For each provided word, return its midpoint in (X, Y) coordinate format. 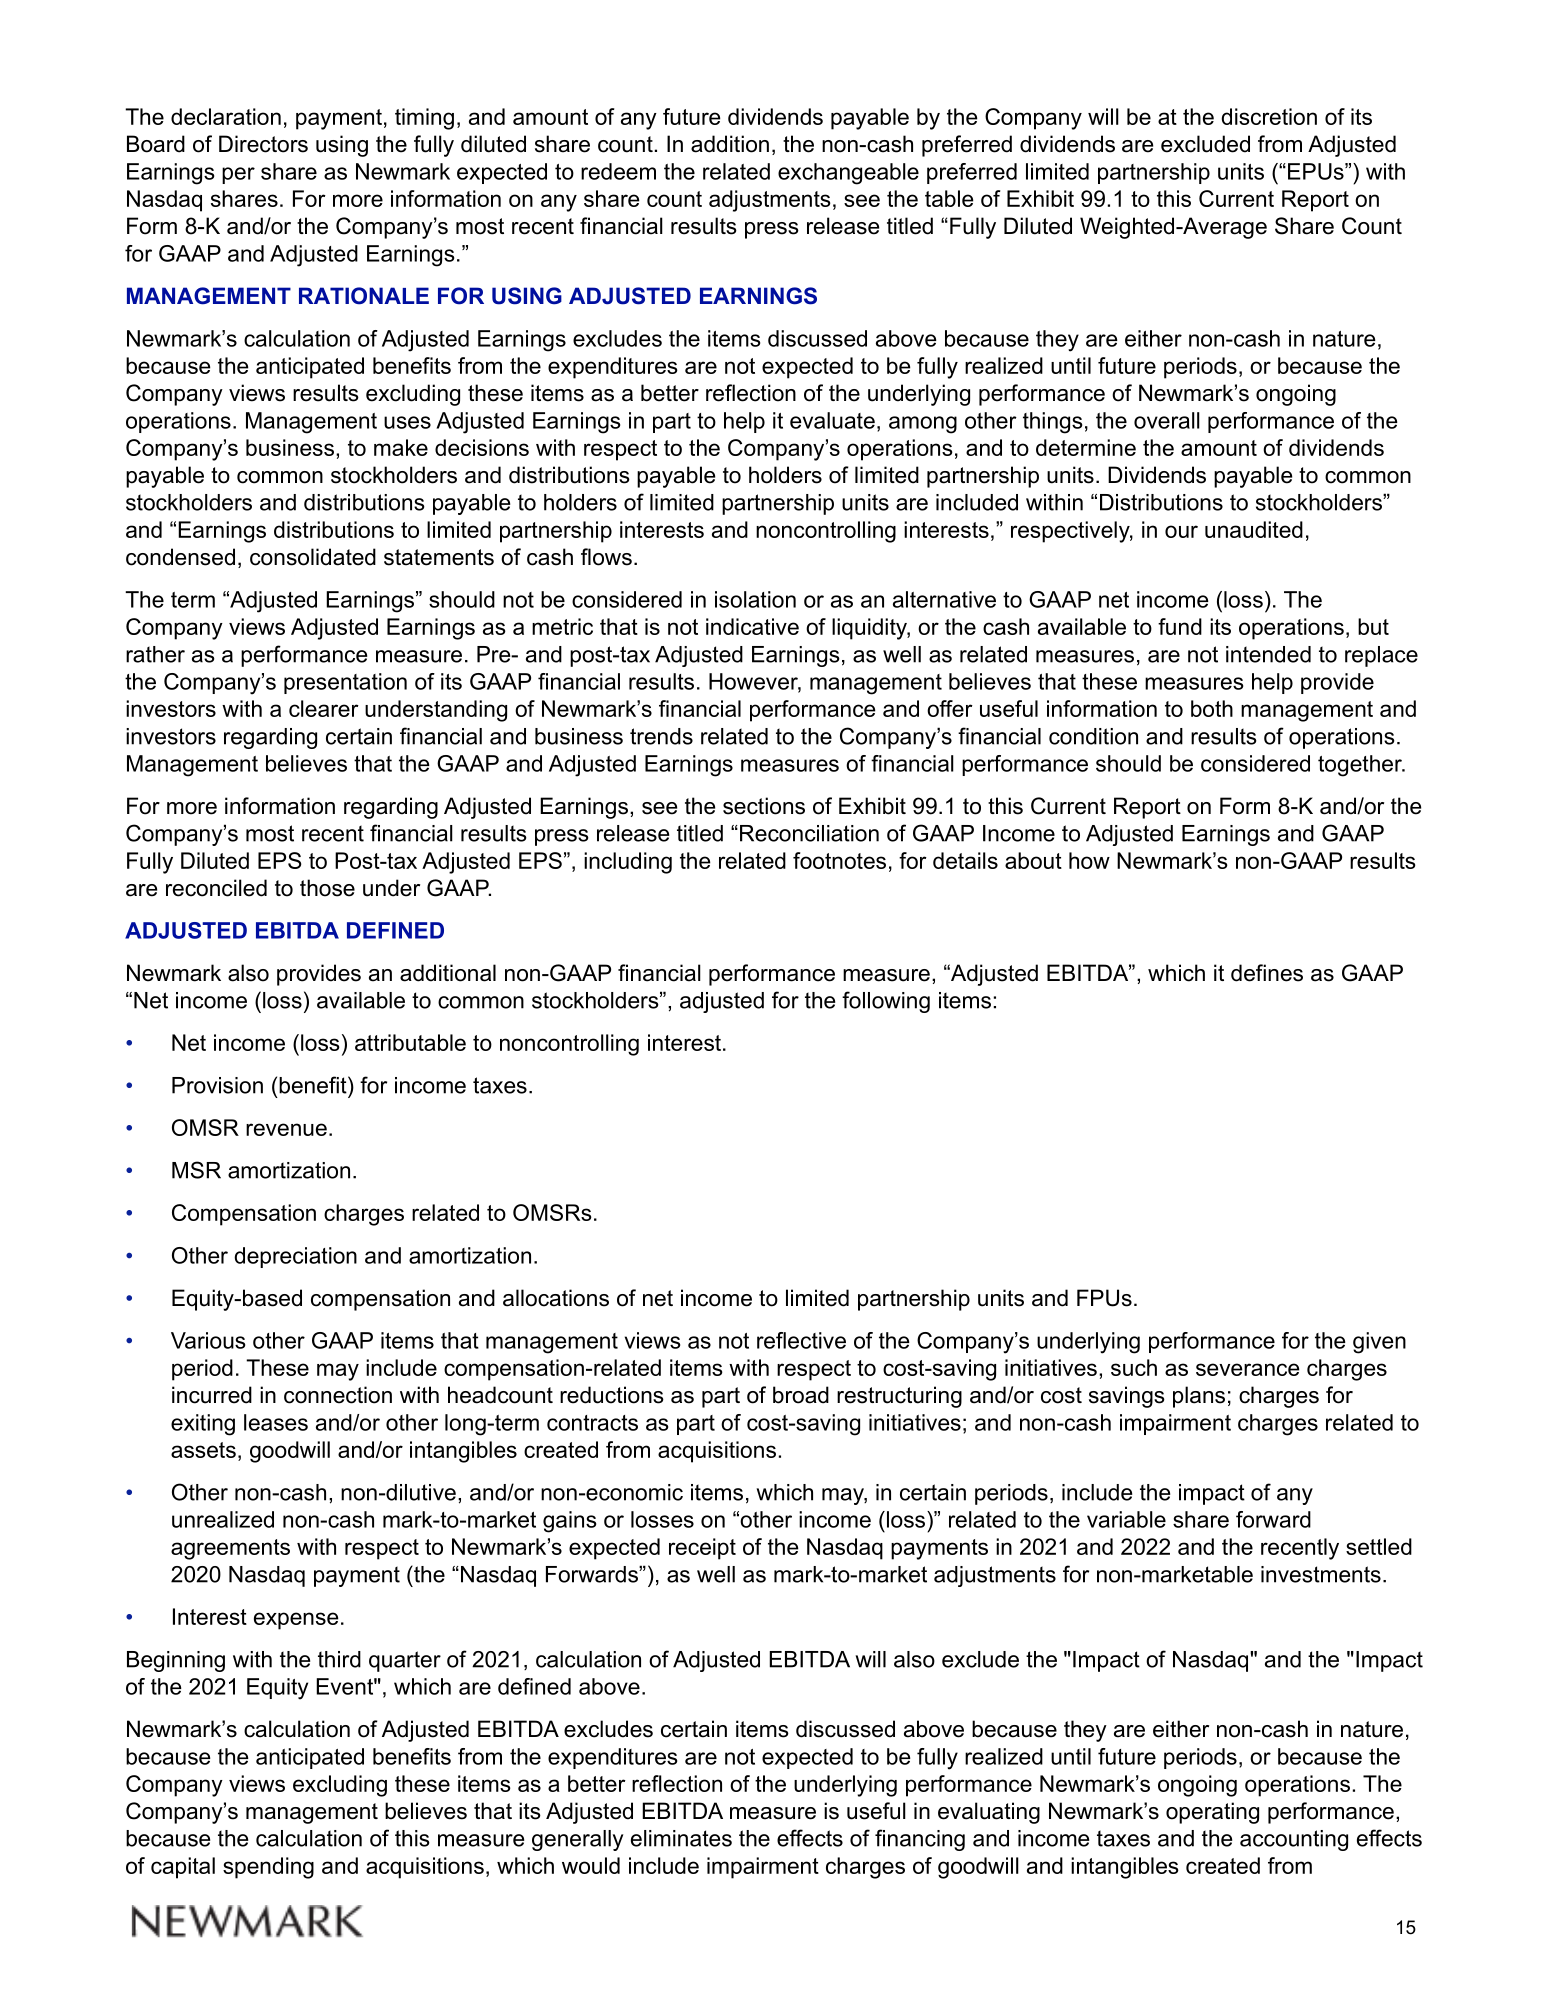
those (327, 888)
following (886, 1002)
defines (1267, 973)
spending (268, 1868)
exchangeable (848, 174)
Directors (263, 144)
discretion (1269, 116)
